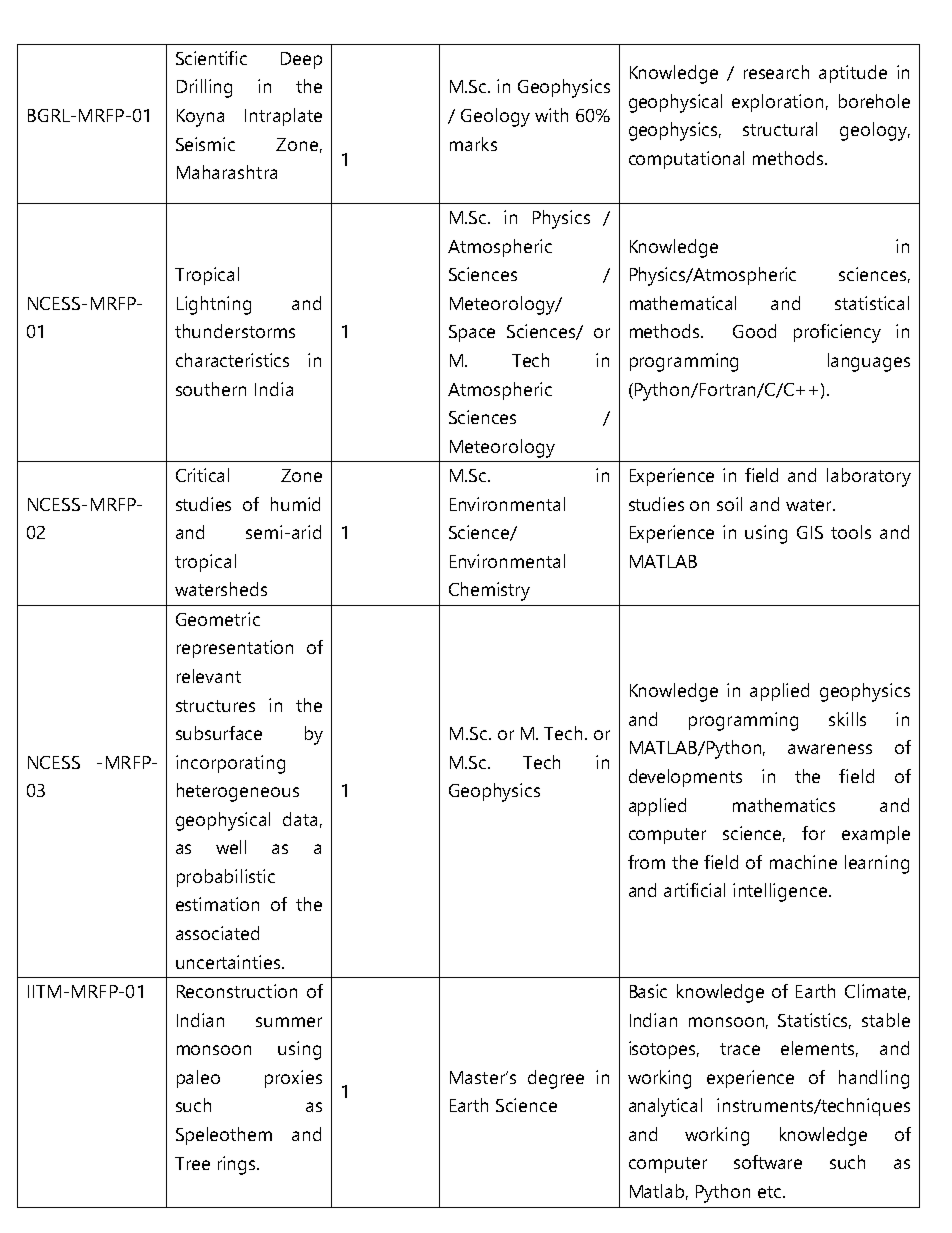  Describe the element at coordinates (780, 892) in the screenshot. I see `intelligence` at that location.
